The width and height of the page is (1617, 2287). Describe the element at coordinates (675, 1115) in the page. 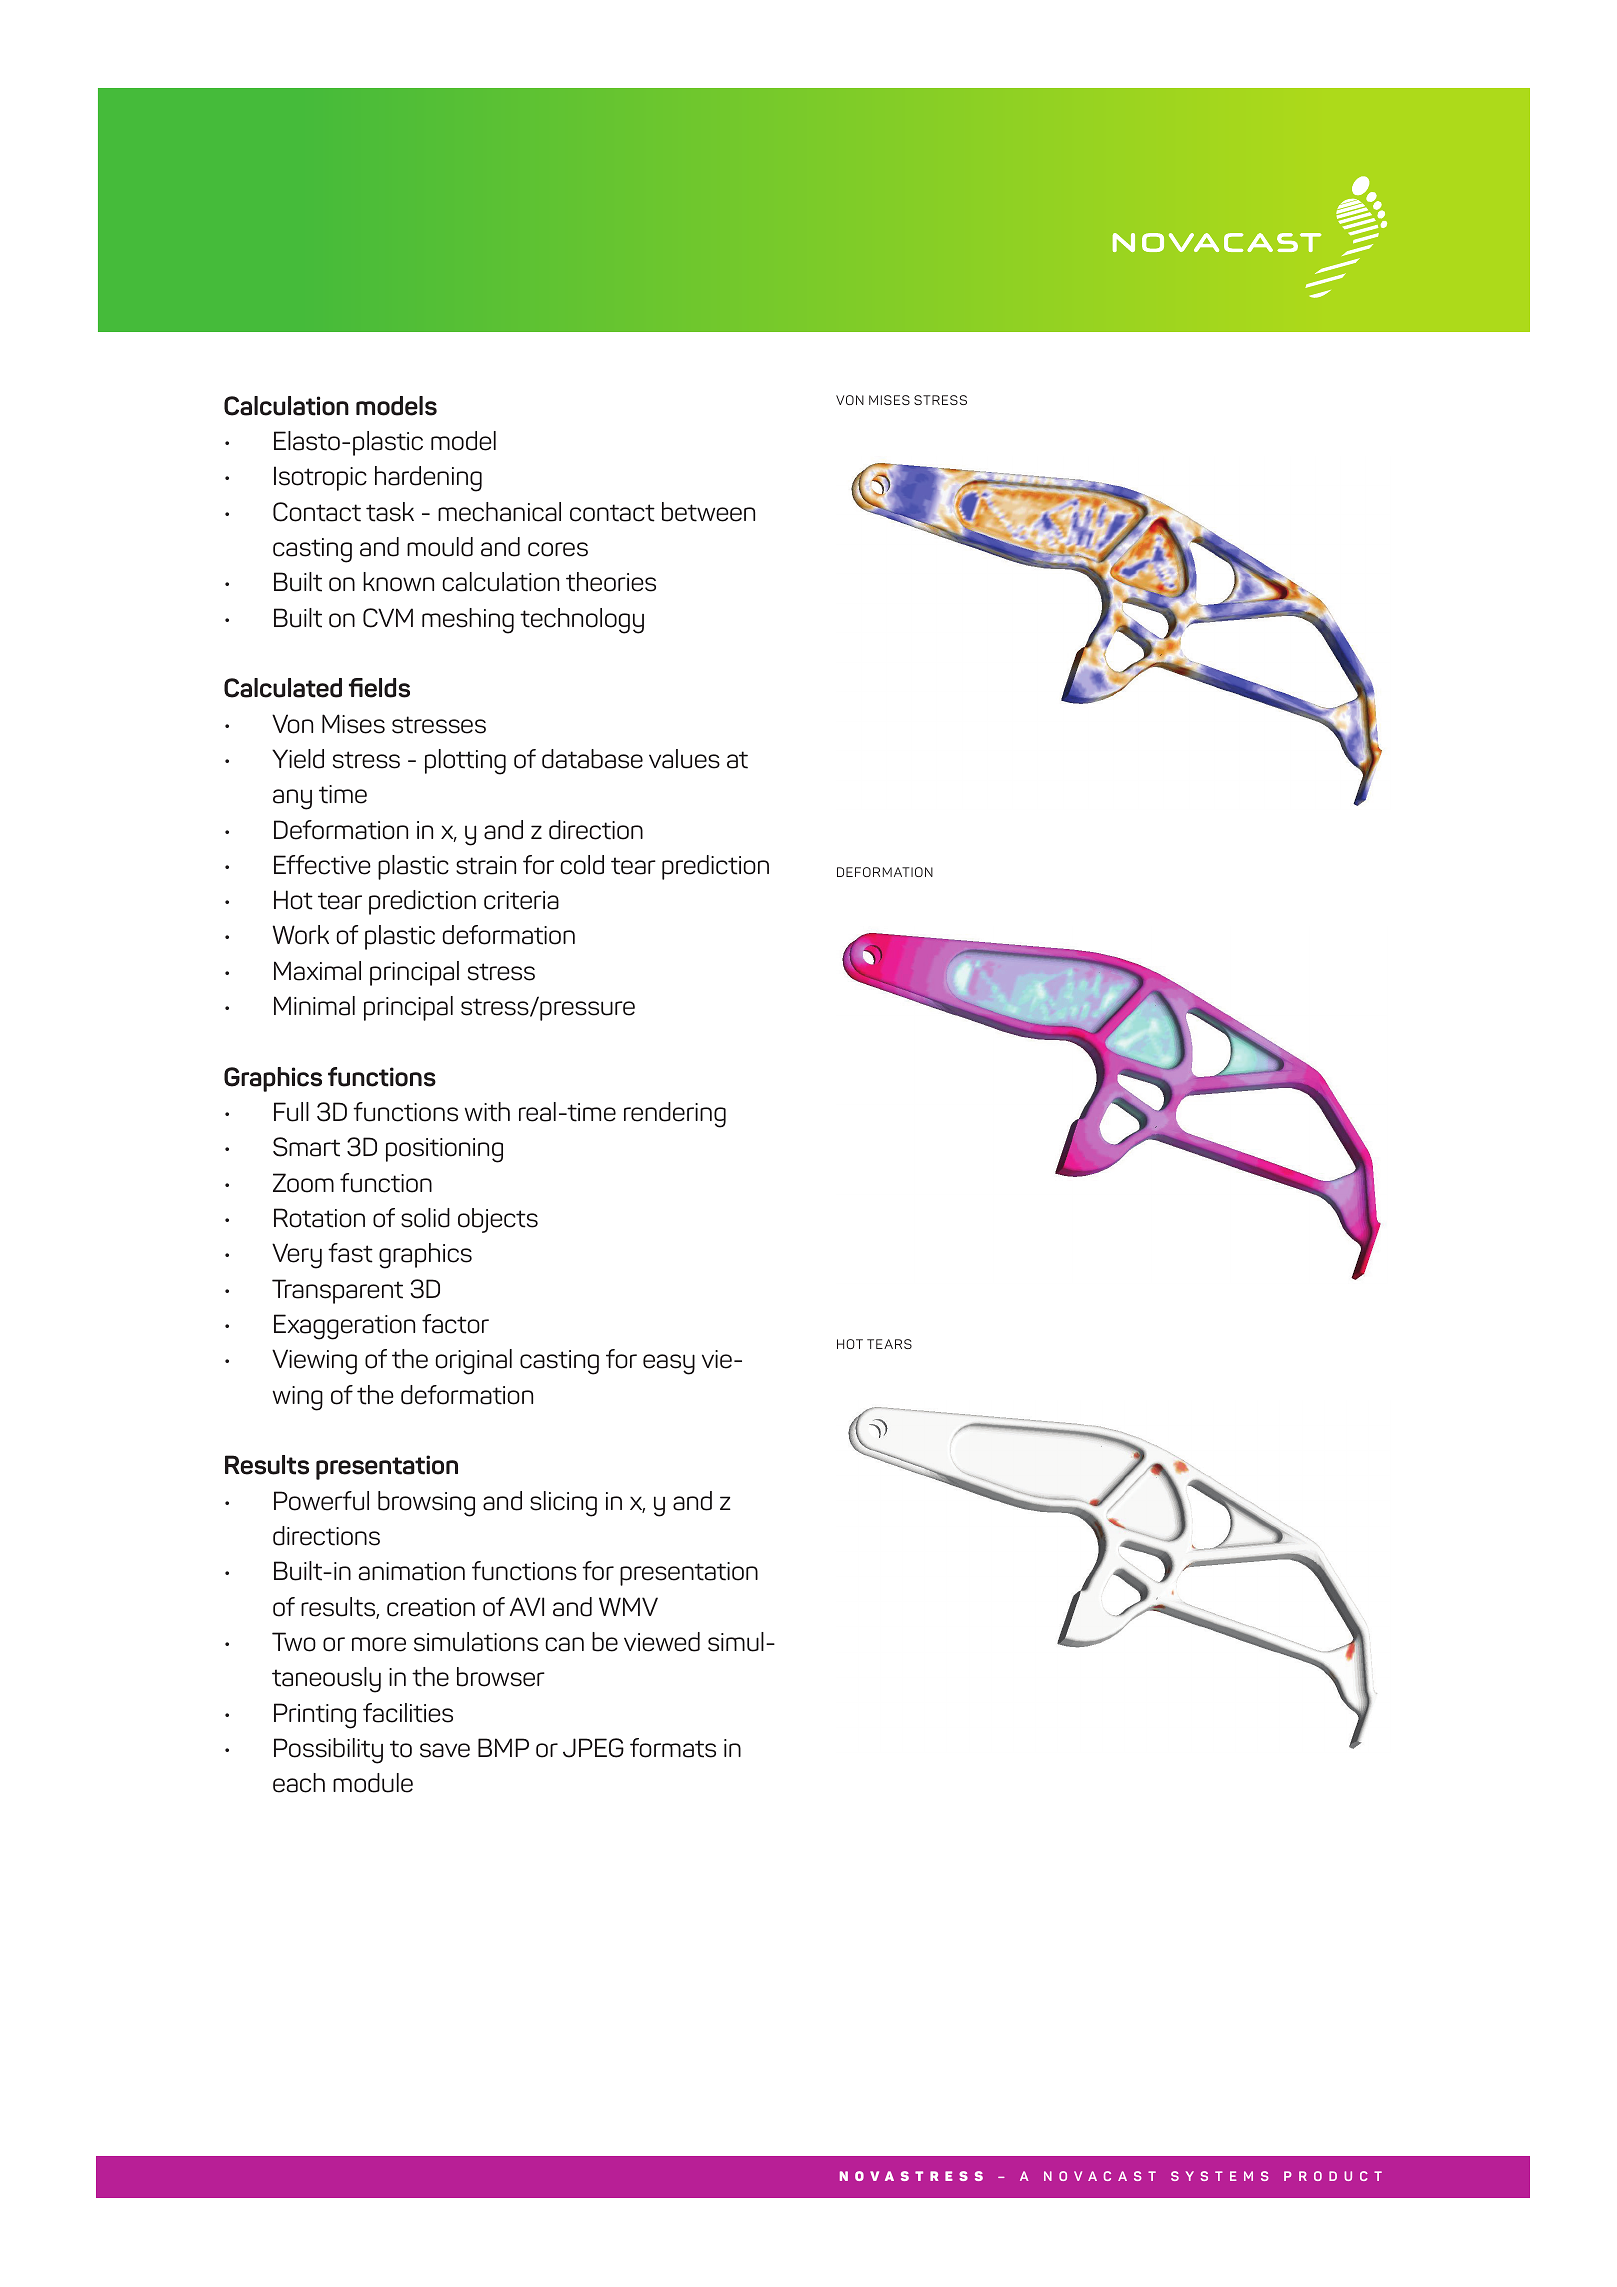

I see `rendering` at that location.
